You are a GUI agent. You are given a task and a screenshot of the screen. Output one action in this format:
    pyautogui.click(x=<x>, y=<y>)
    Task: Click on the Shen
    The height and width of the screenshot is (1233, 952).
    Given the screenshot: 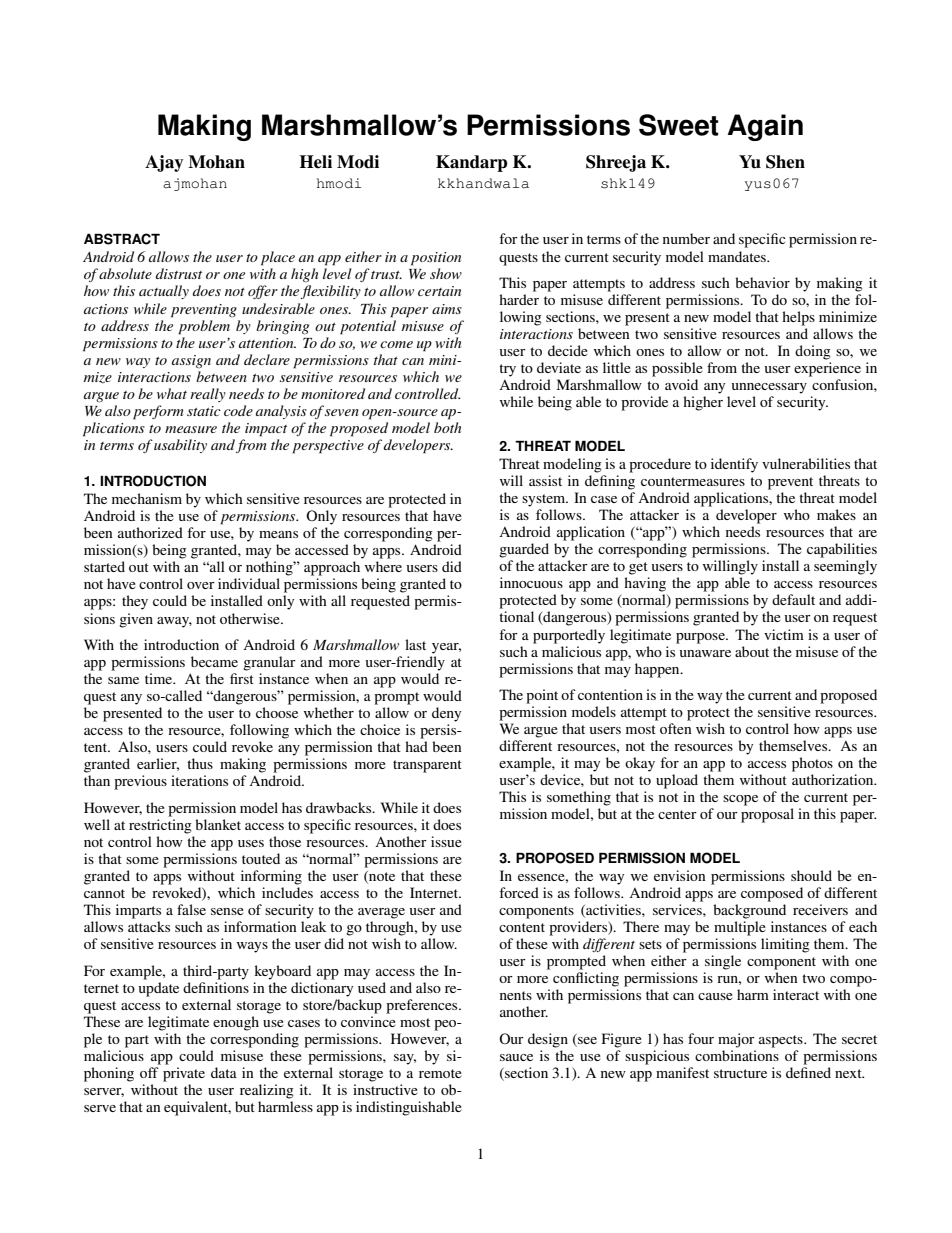 What is the action you would take?
    pyautogui.click(x=785, y=162)
